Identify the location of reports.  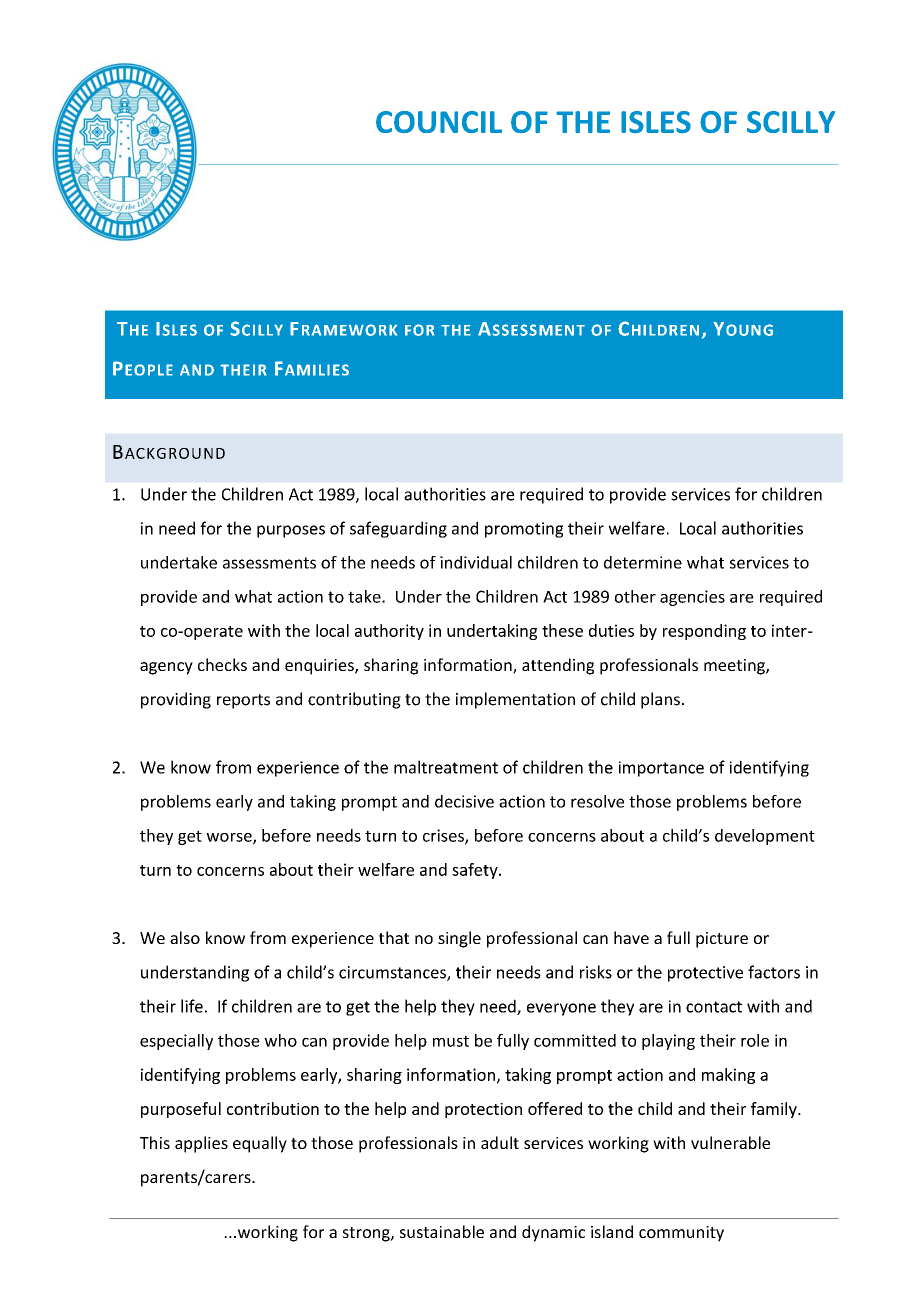
(243, 701).
